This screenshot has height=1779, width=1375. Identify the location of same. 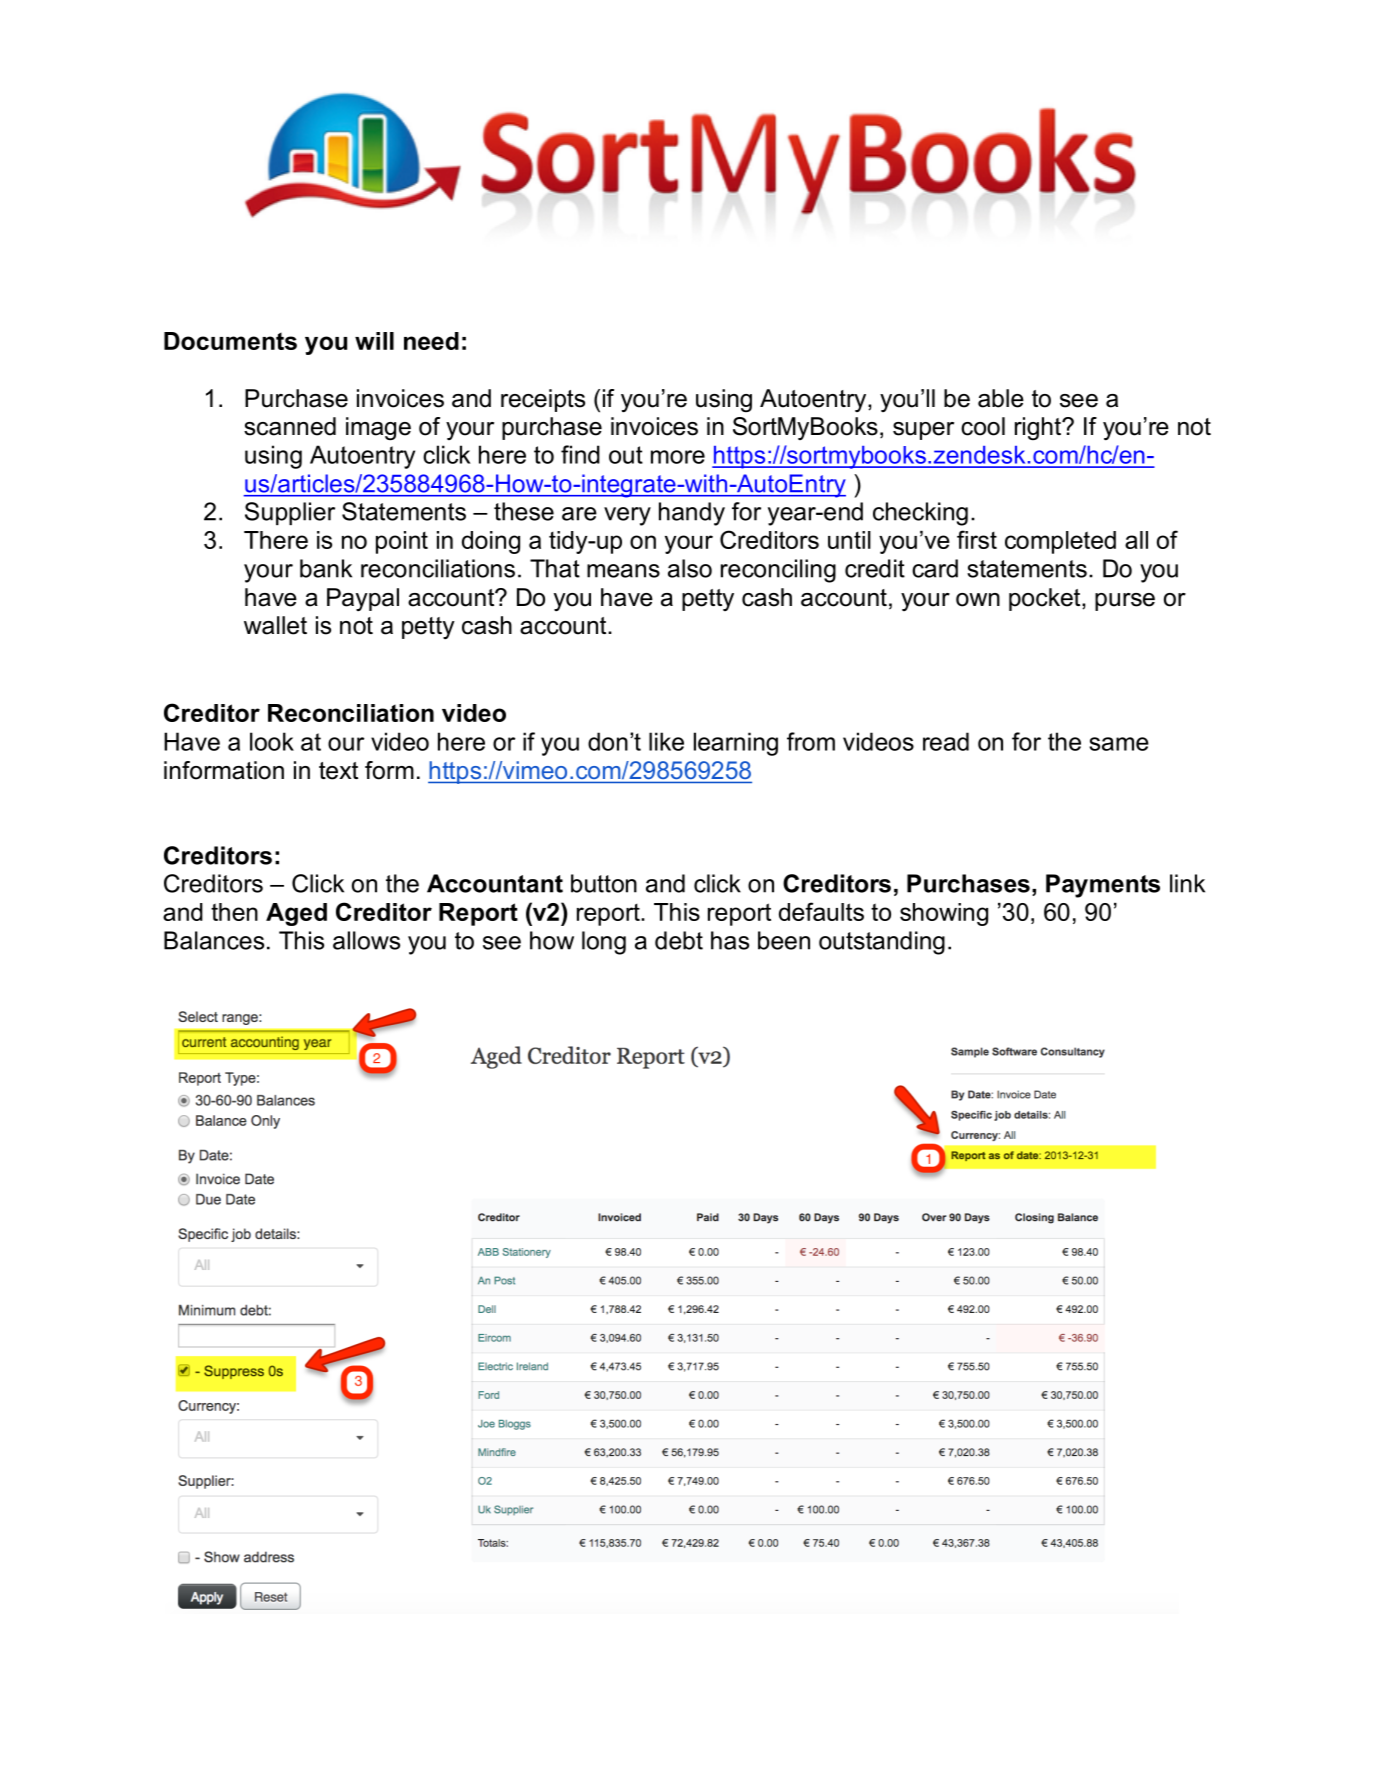
(1119, 744).
